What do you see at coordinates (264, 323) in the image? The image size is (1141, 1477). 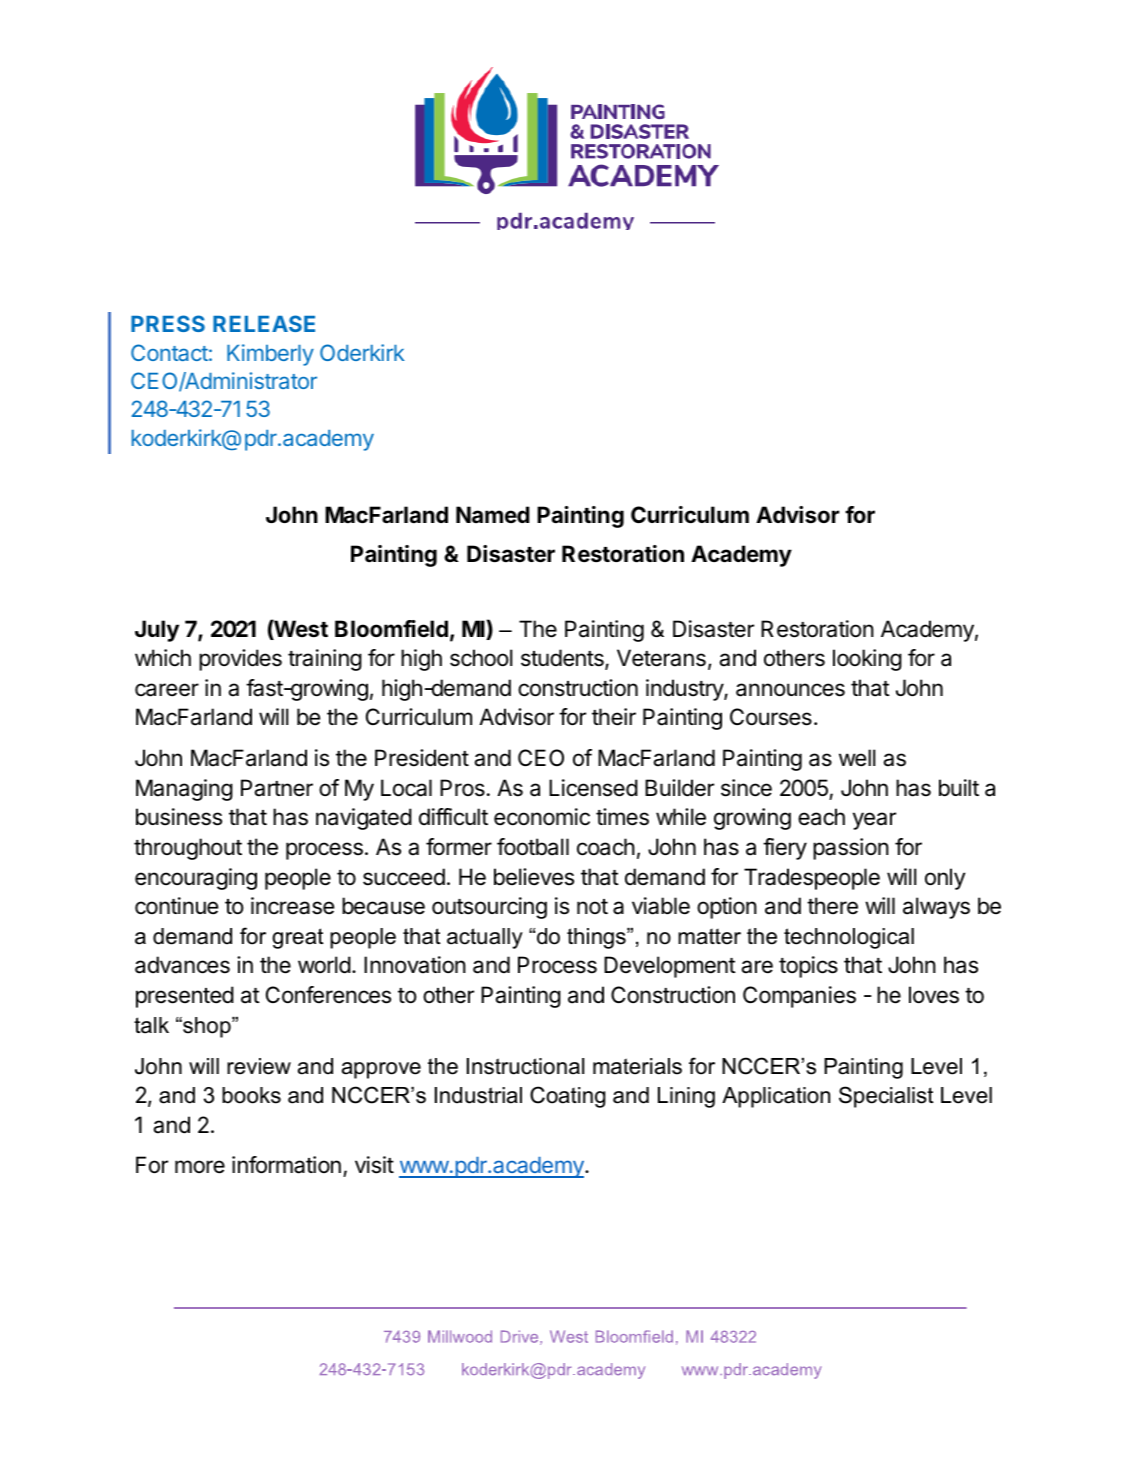 I see `RELEASE` at bounding box center [264, 323].
